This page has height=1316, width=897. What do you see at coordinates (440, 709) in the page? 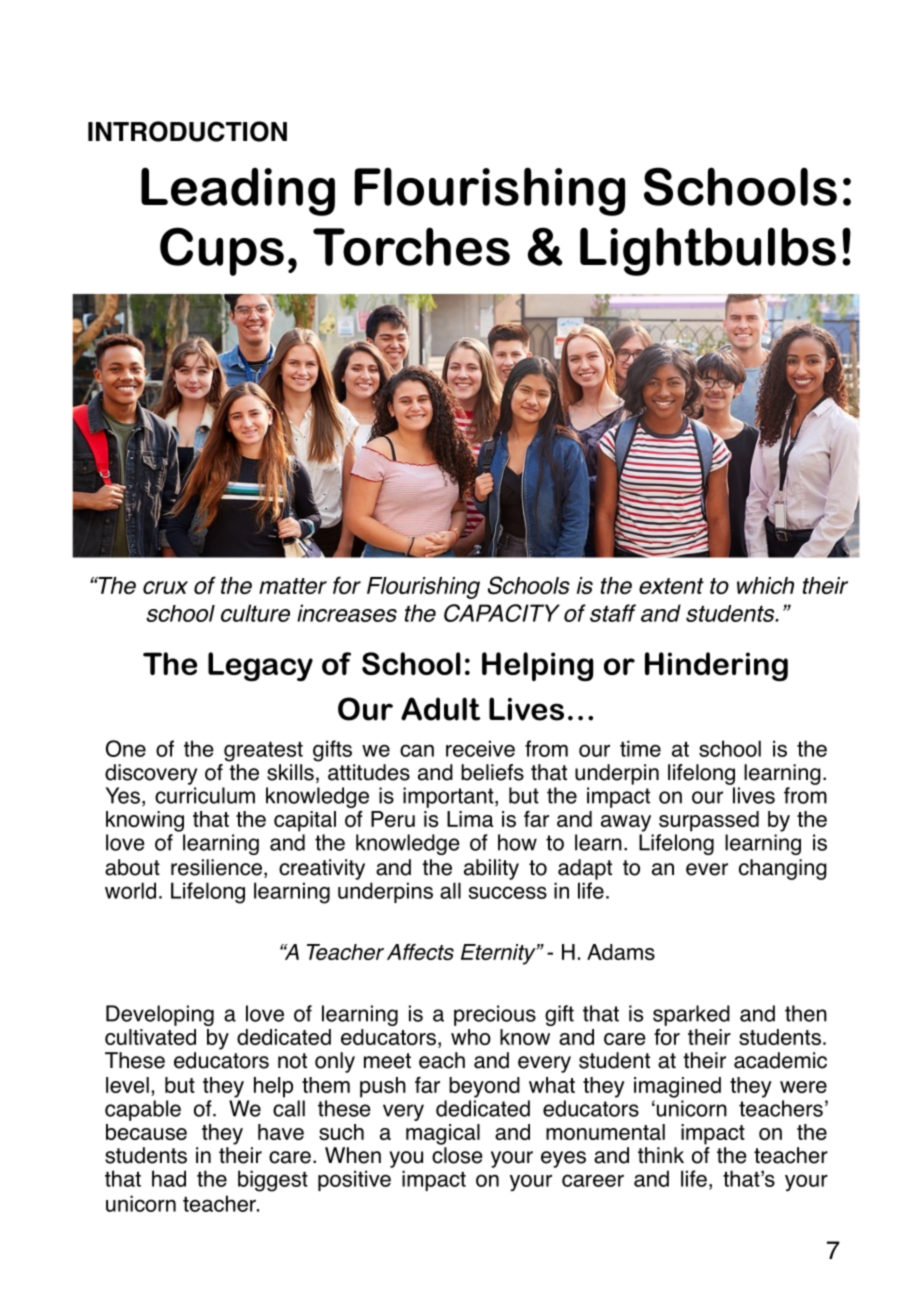
I see `Adult` at bounding box center [440, 709].
